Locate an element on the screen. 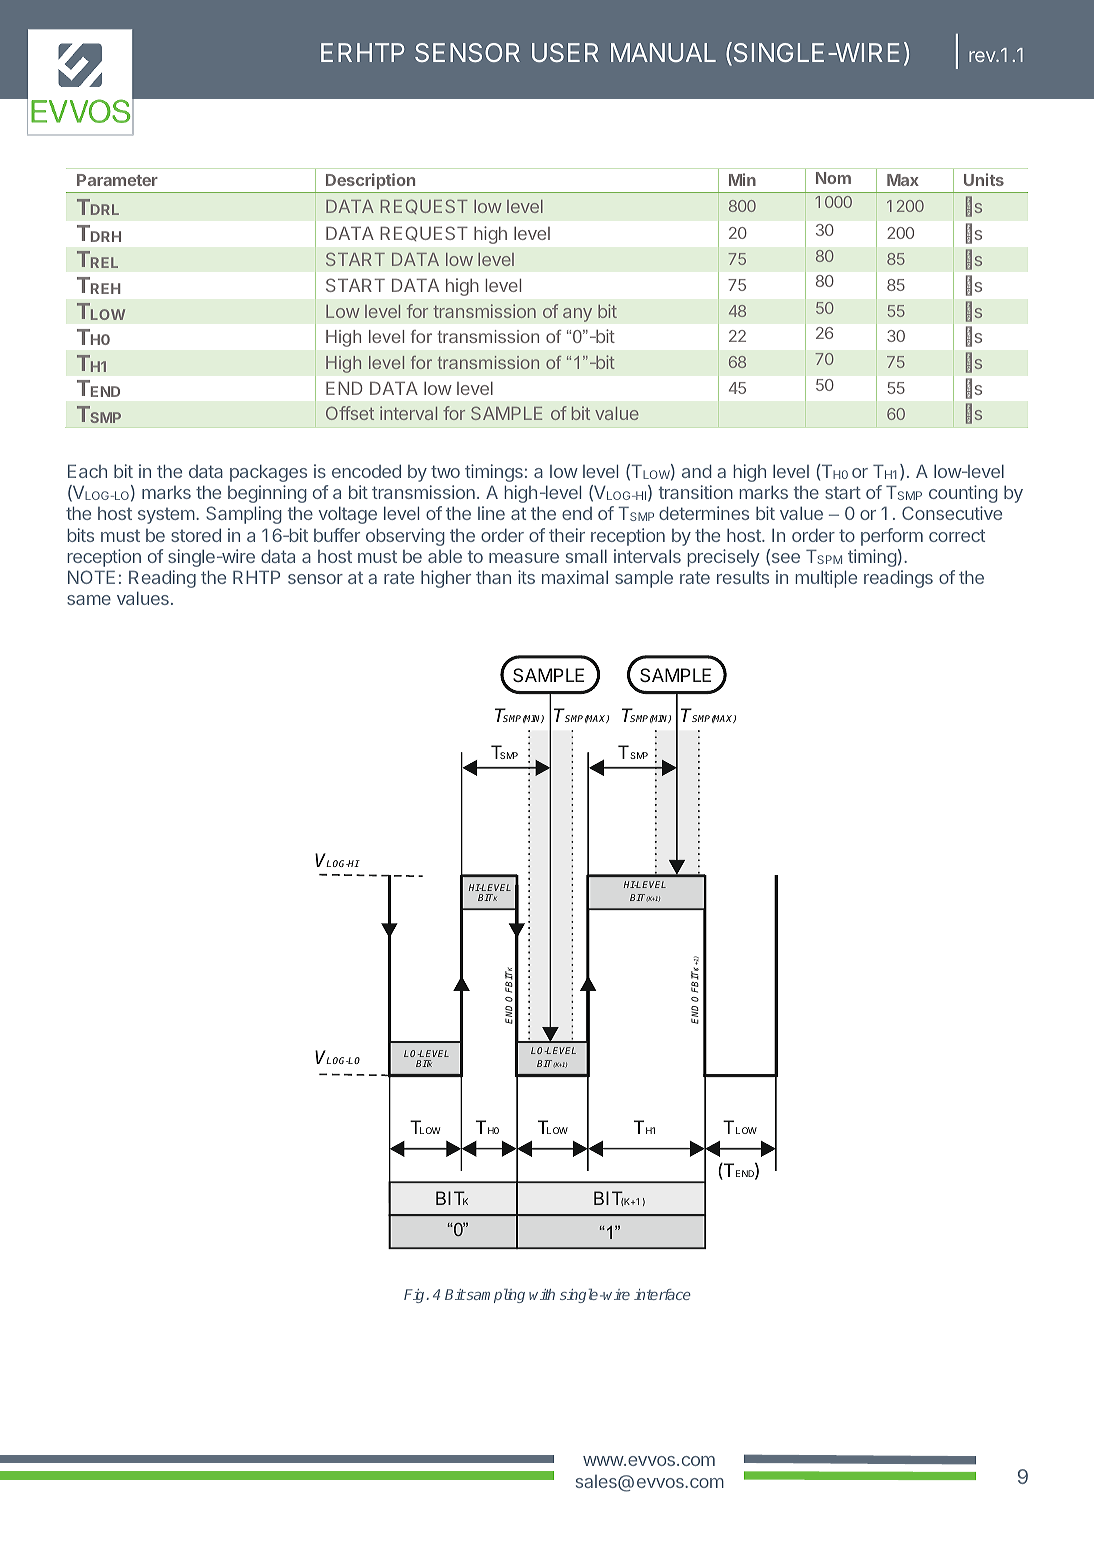 The width and height of the screenshot is (1094, 1549). than is located at coordinates (493, 577).
